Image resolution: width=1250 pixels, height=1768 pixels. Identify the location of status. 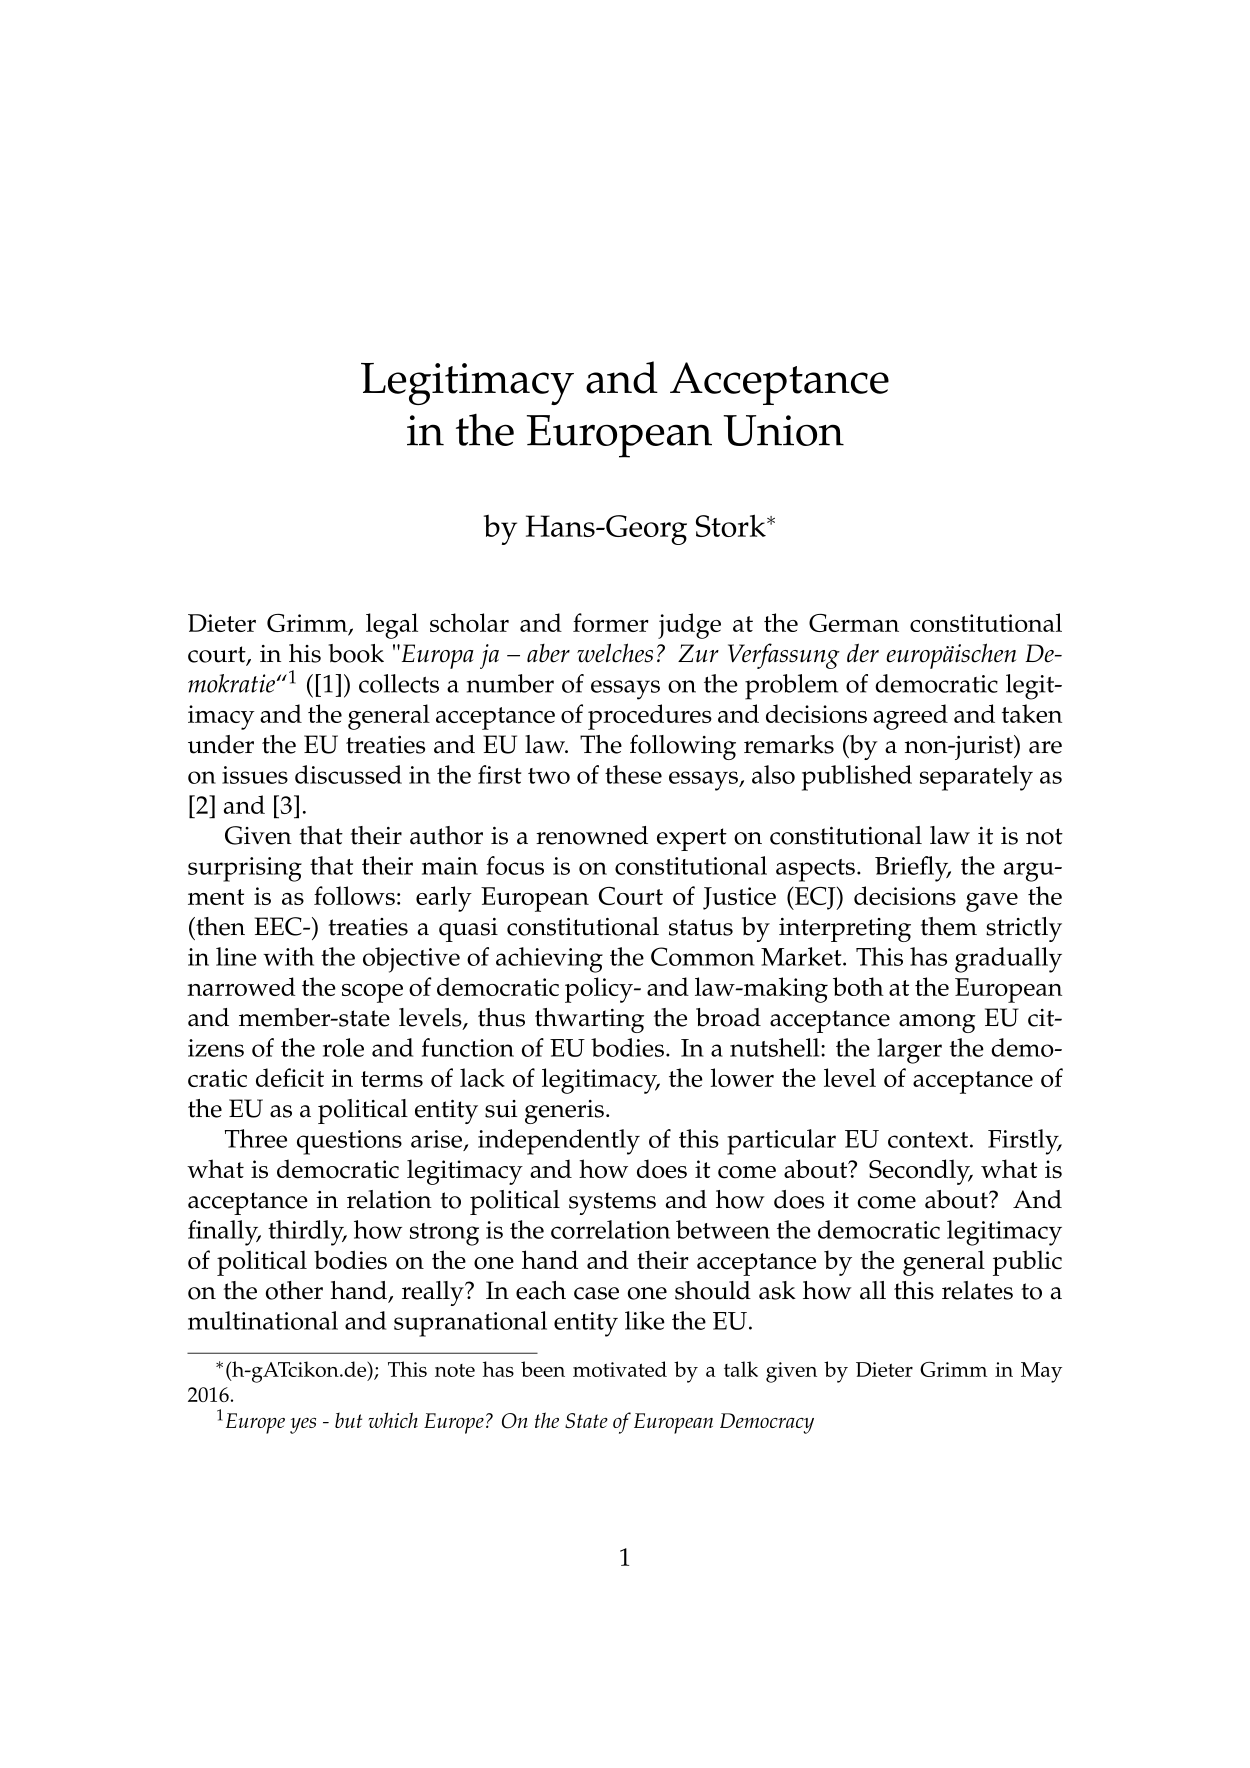
(701, 927).
